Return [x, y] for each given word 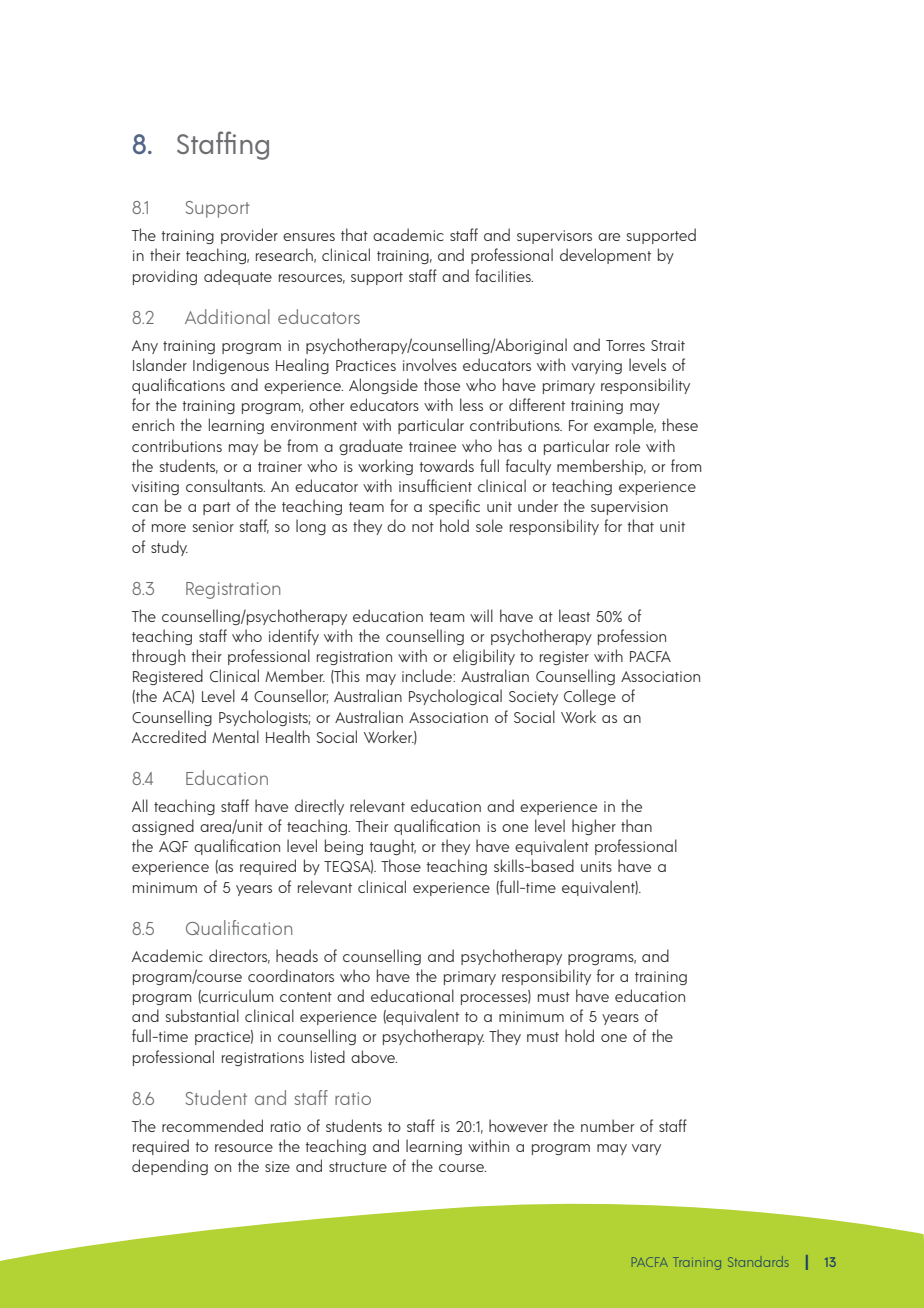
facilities [504, 275]
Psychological [455, 697]
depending [170, 1167]
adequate [238, 277]
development [605, 256]
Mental [235, 736]
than [636, 825]
